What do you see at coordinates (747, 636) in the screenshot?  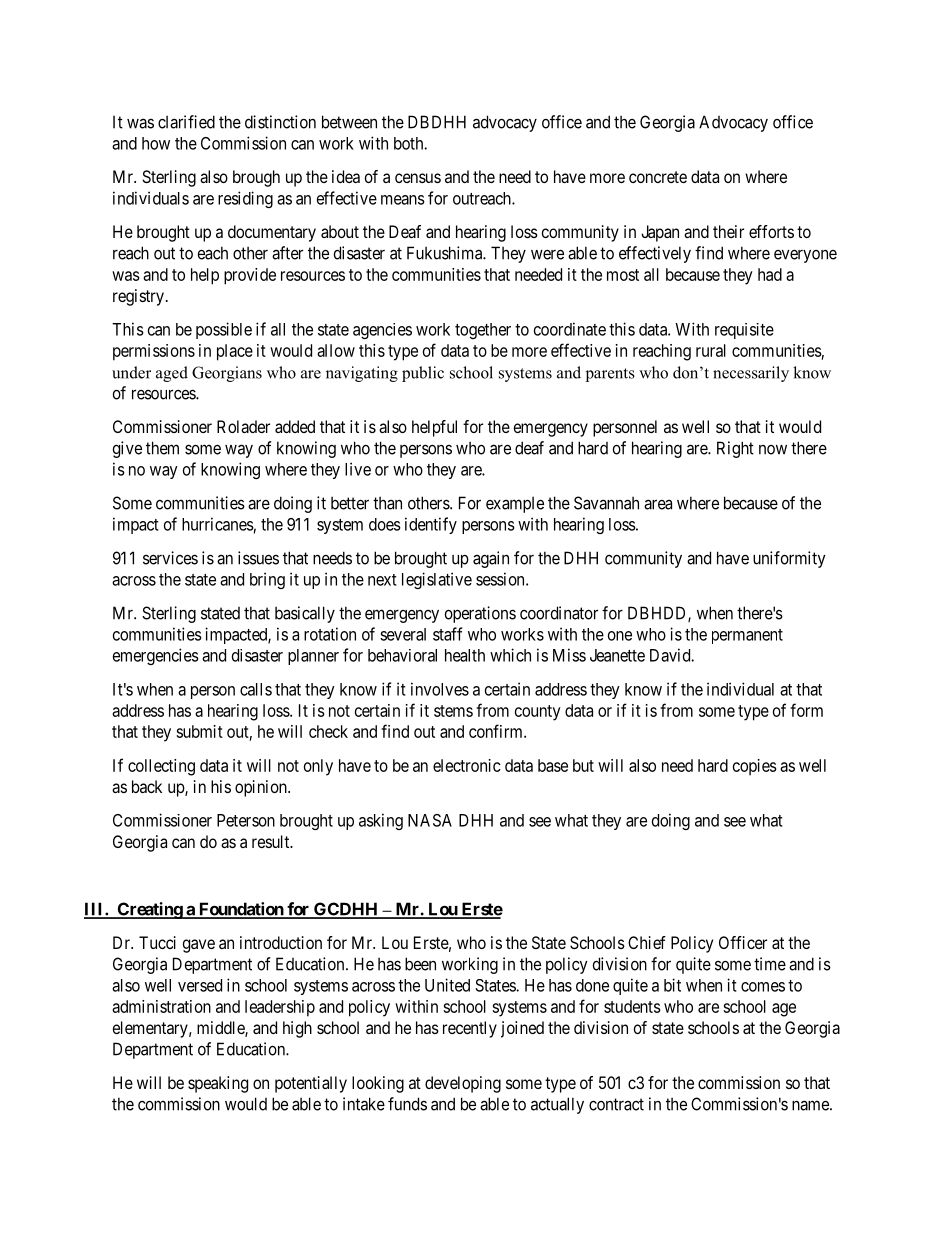 I see `permanent` at bounding box center [747, 636].
